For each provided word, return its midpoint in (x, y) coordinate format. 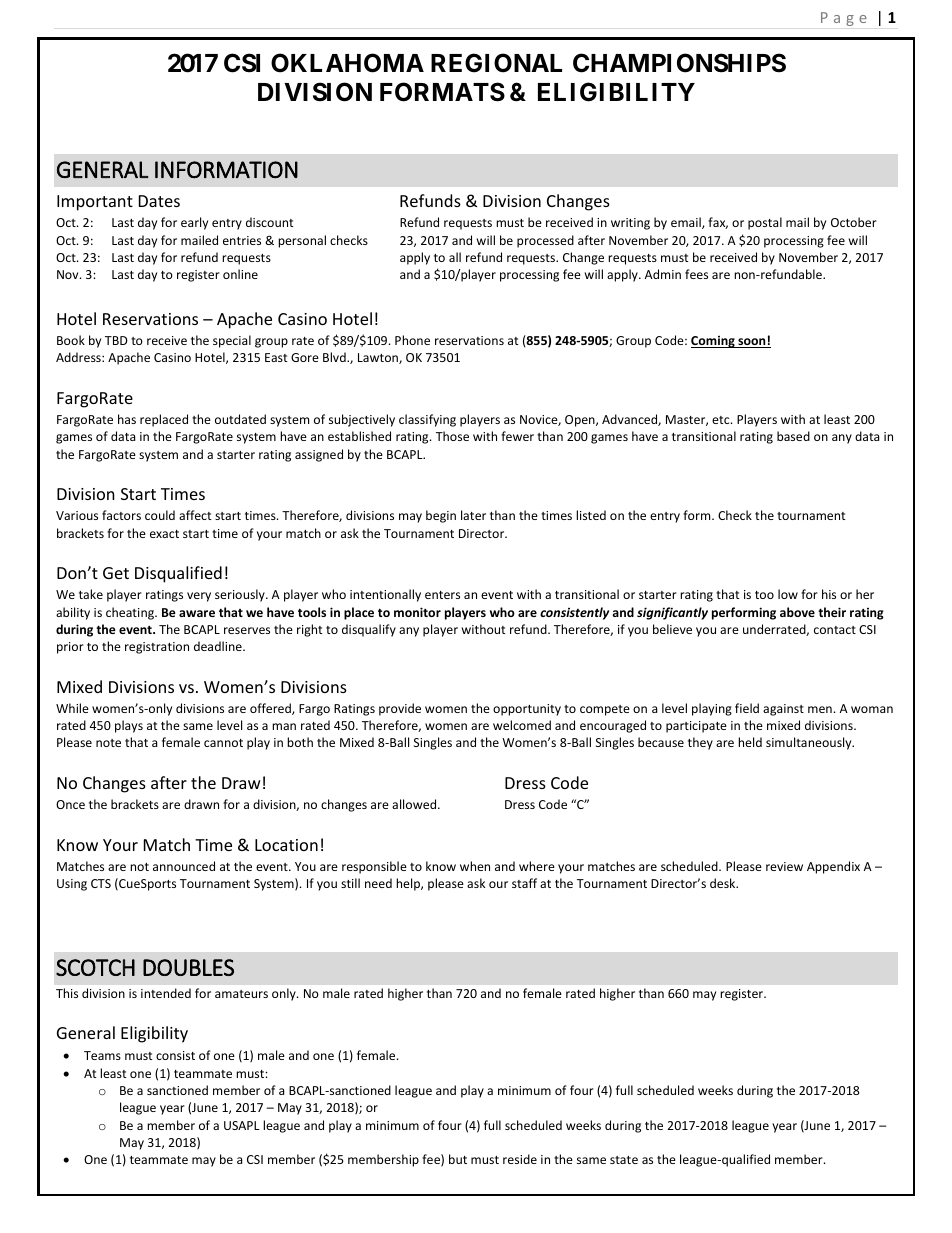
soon (752, 343)
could (160, 515)
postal (765, 223)
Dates (159, 201)
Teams (102, 1055)
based (793, 436)
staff (524, 883)
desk (724, 883)
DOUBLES (188, 967)
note (108, 743)
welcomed (522, 725)
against (783, 710)
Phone (412, 340)
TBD (116, 340)
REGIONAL (496, 63)
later (473, 515)
